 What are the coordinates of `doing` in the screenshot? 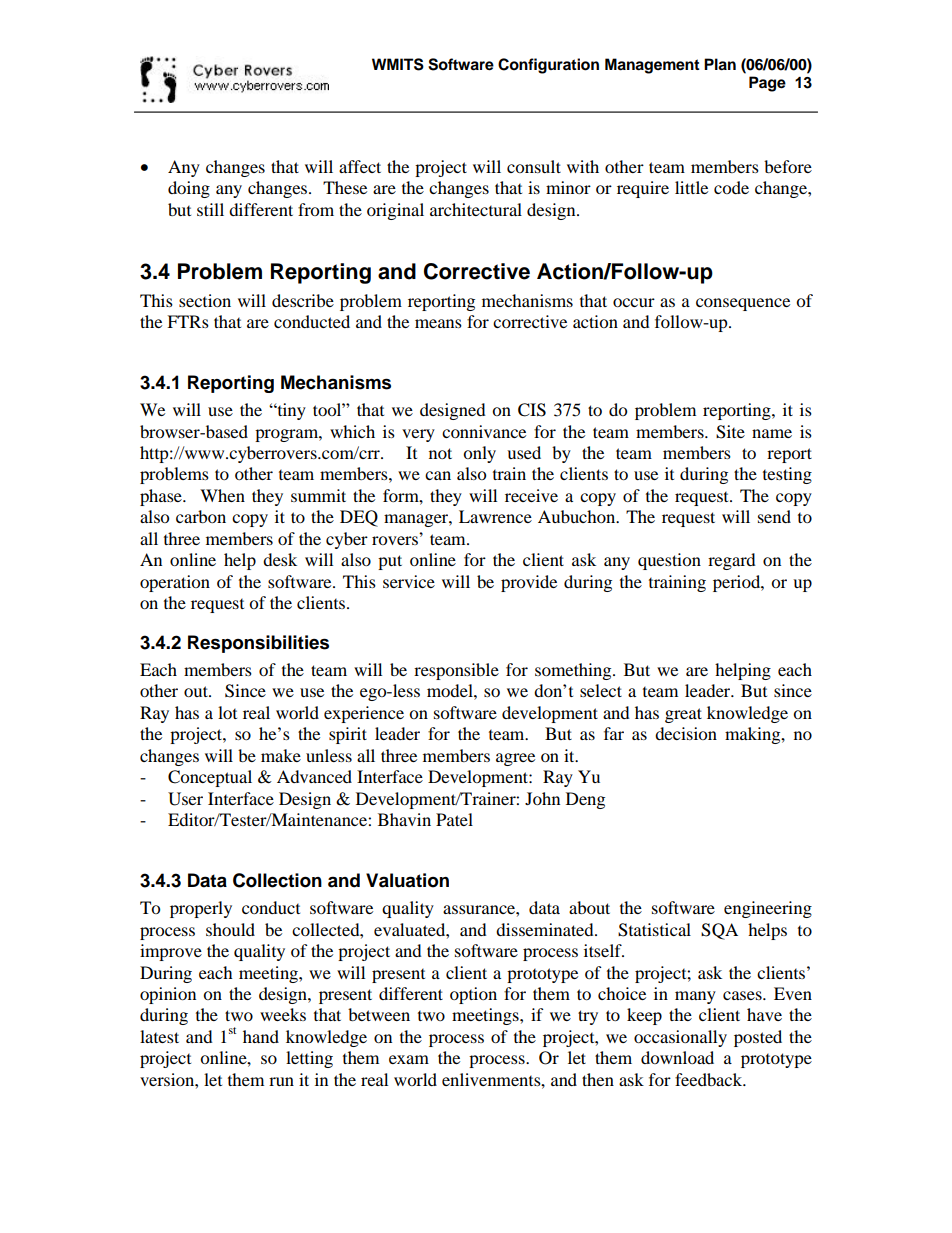 It's located at (189, 189).
